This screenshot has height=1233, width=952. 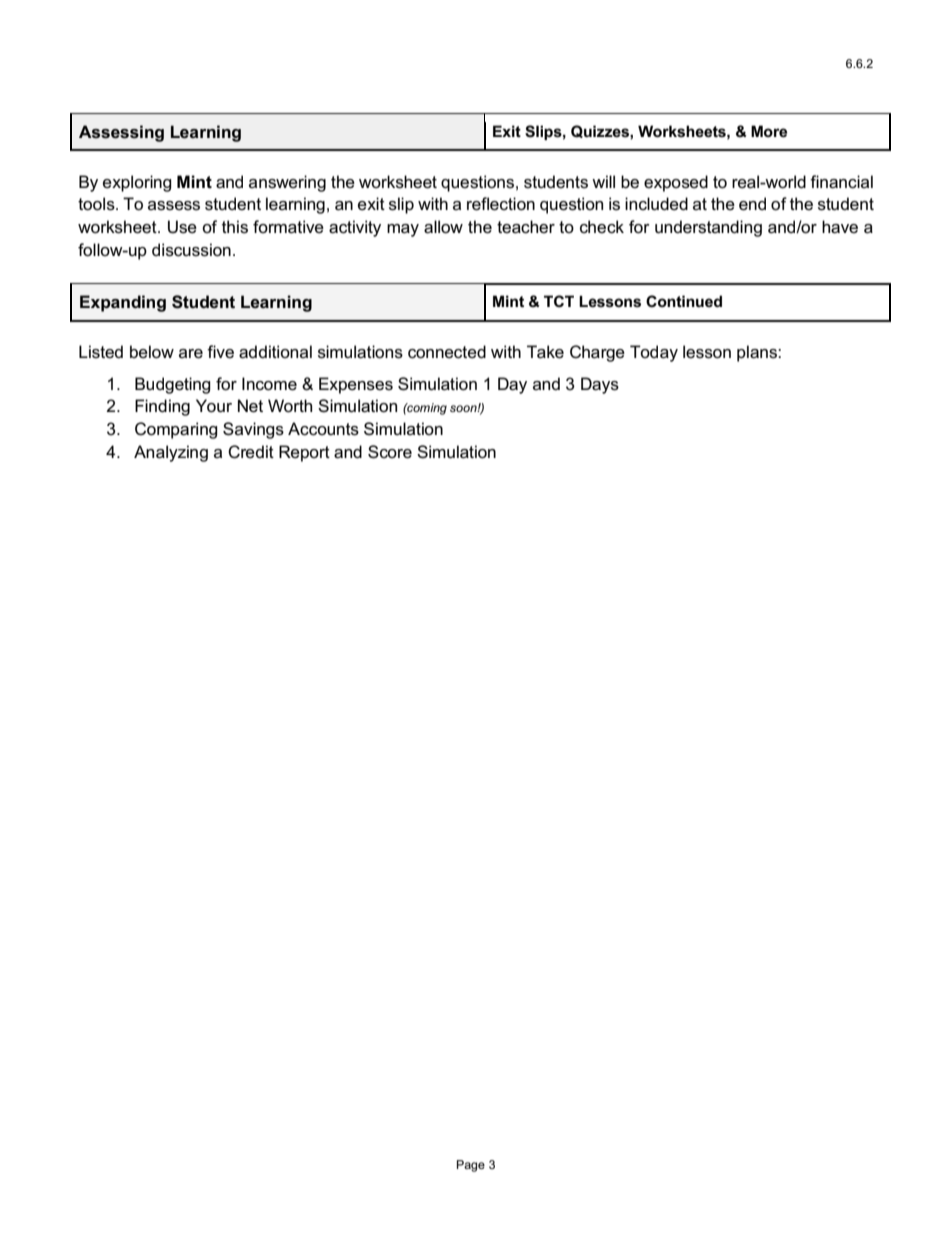 What do you see at coordinates (162, 407) in the screenshot?
I see `Finding` at bounding box center [162, 407].
